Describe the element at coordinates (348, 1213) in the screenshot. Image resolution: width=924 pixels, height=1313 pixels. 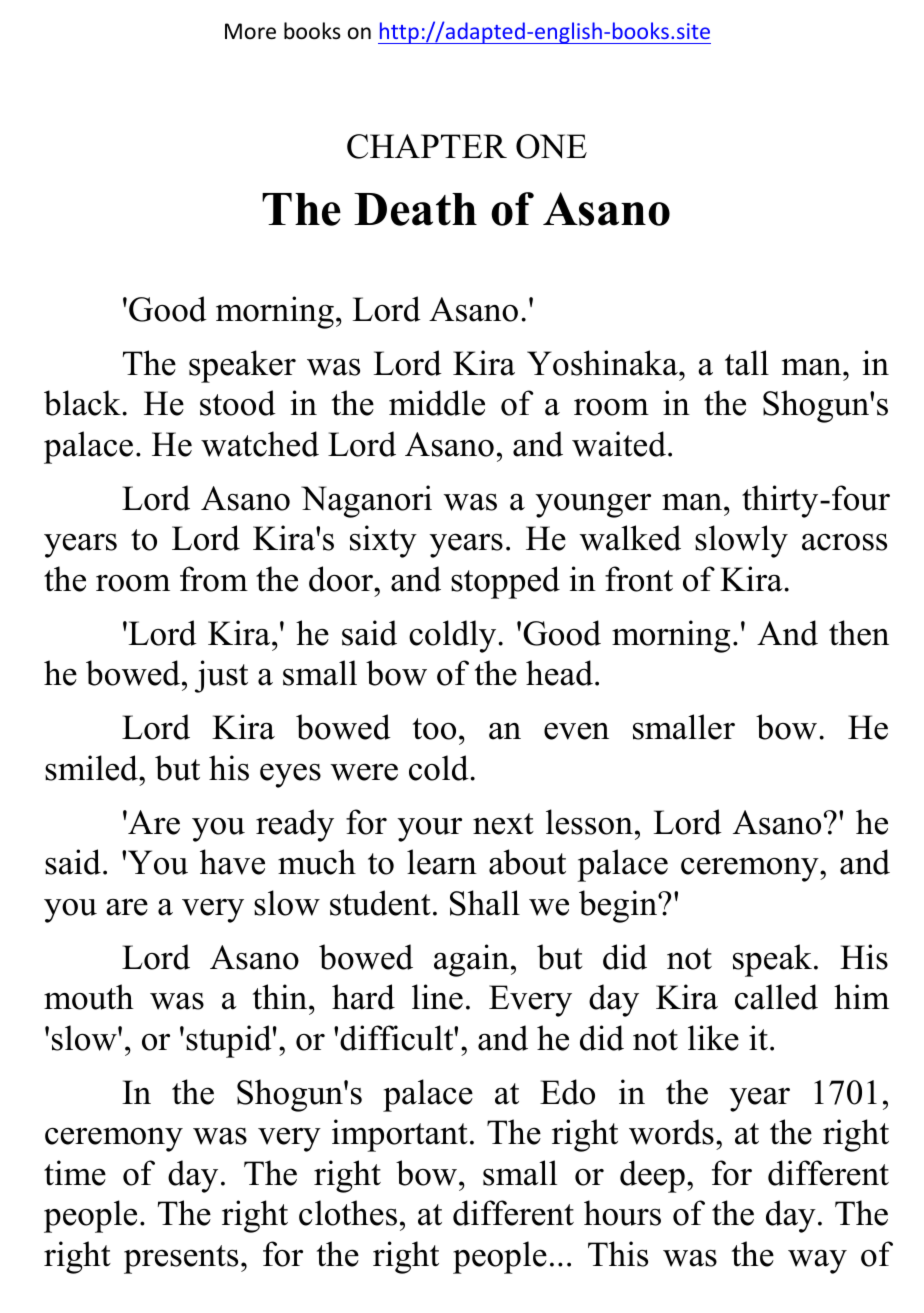
I see `clothes` at that location.
